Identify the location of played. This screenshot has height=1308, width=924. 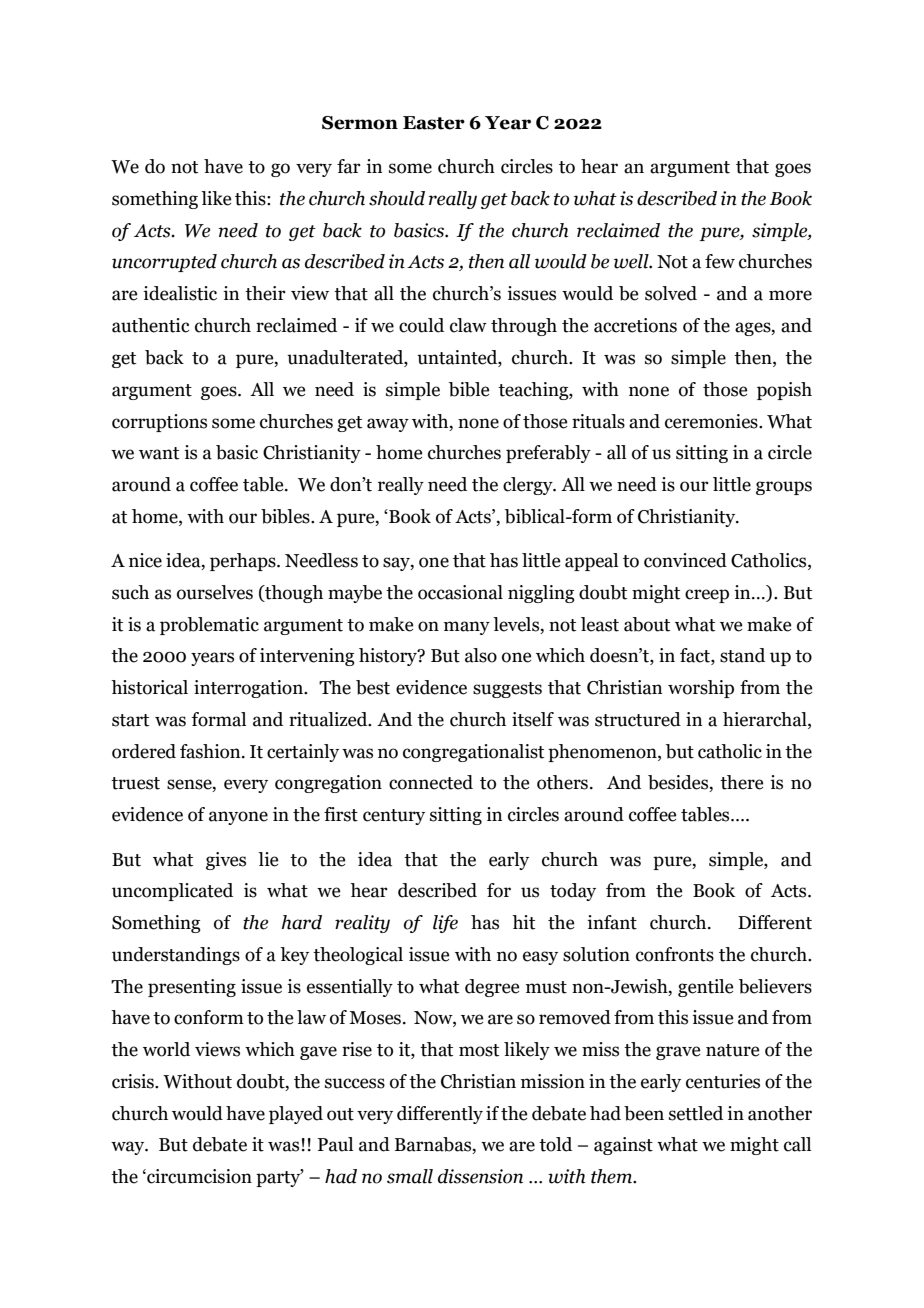
(296, 1115).
